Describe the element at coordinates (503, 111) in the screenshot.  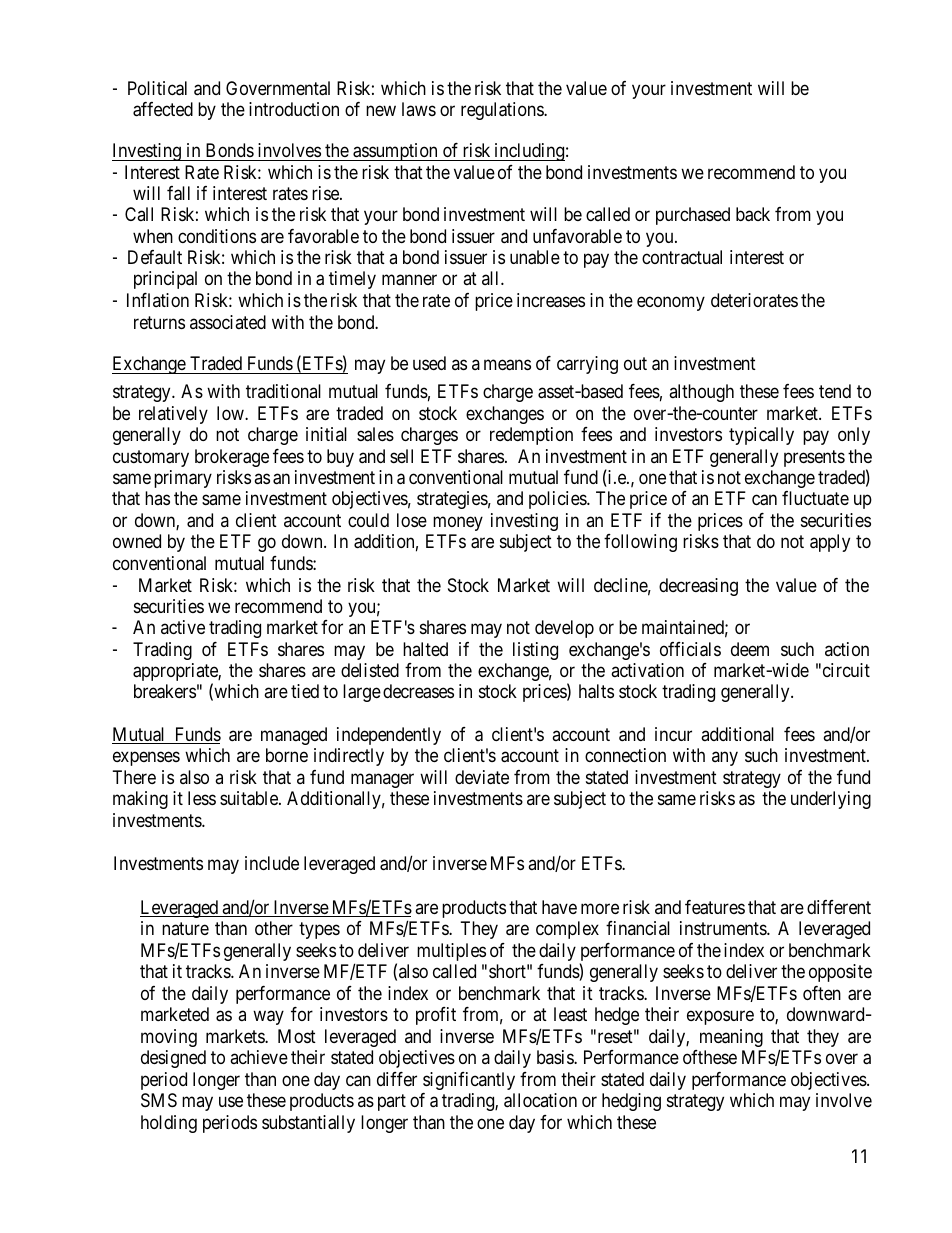
I see `regulations` at that location.
